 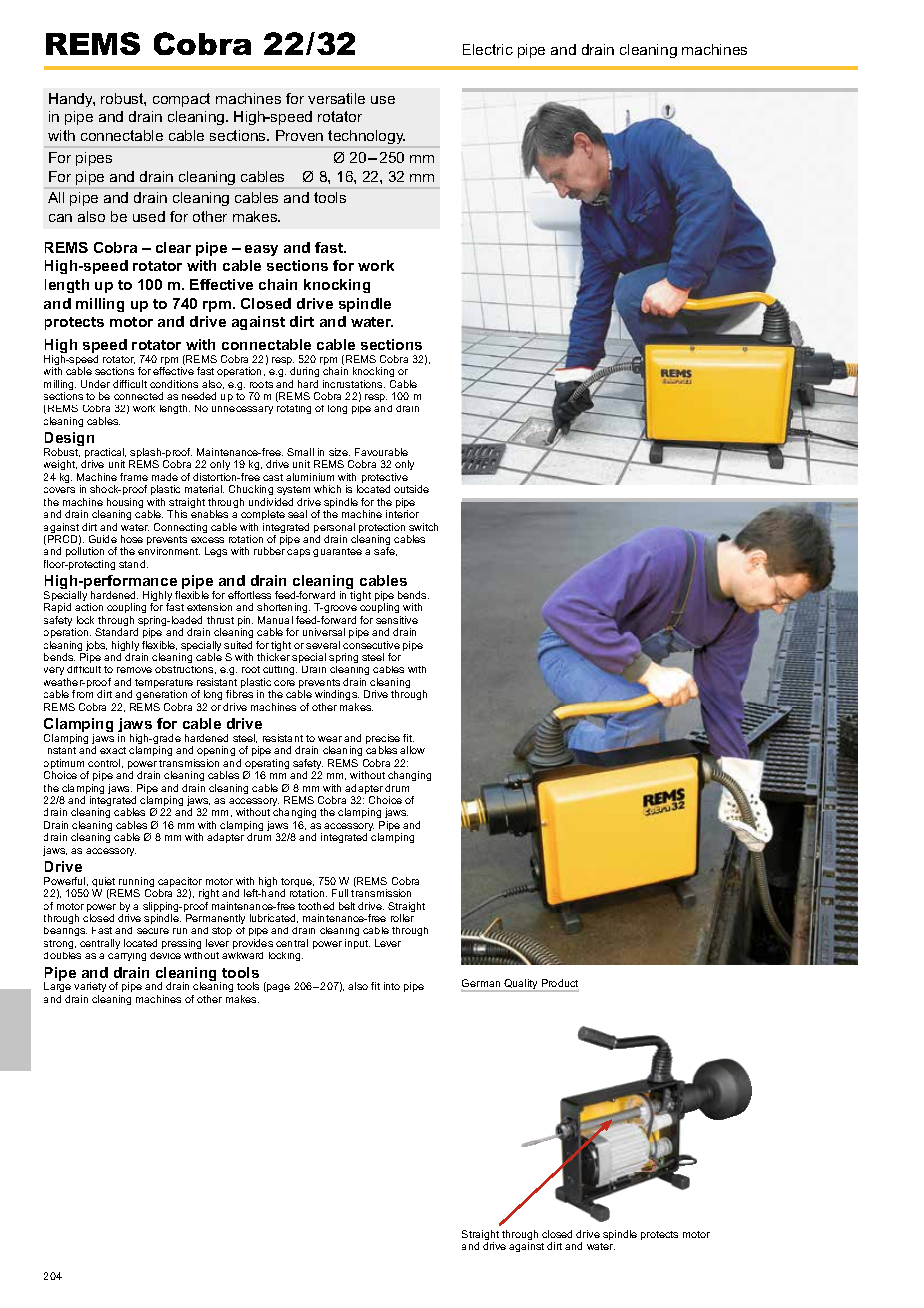 I want to click on Guide, so click(x=103, y=539).
